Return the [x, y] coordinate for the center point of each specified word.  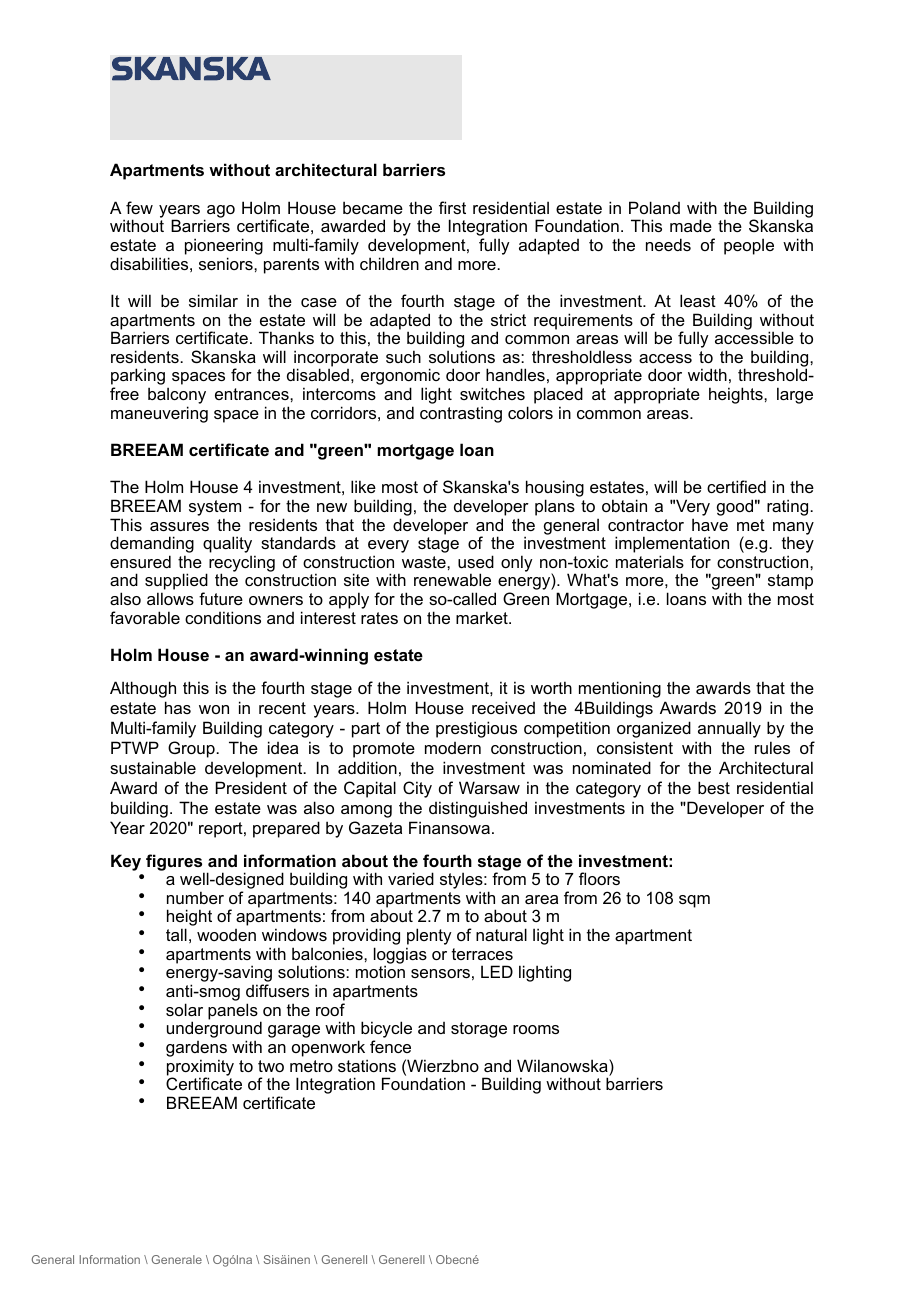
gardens [196, 1050]
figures [175, 863]
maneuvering [159, 414]
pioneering [224, 246]
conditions [223, 617]
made [691, 225]
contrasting [461, 414]
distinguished [478, 809]
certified [736, 486]
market [483, 617]
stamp [790, 582]
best [714, 787]
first [452, 207]
